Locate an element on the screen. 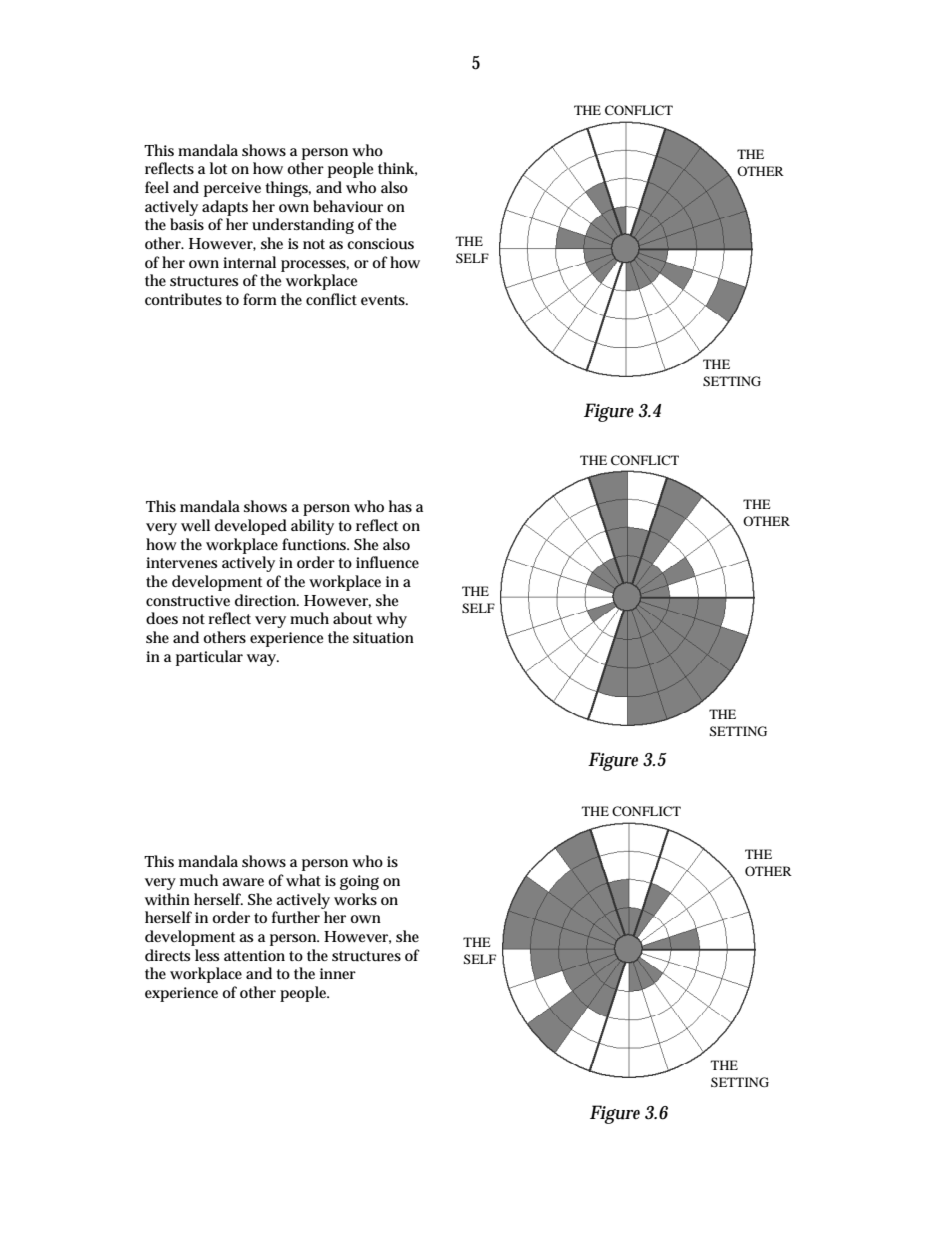 This screenshot has width=952, height=1233. direction is located at coordinates (266, 600).
